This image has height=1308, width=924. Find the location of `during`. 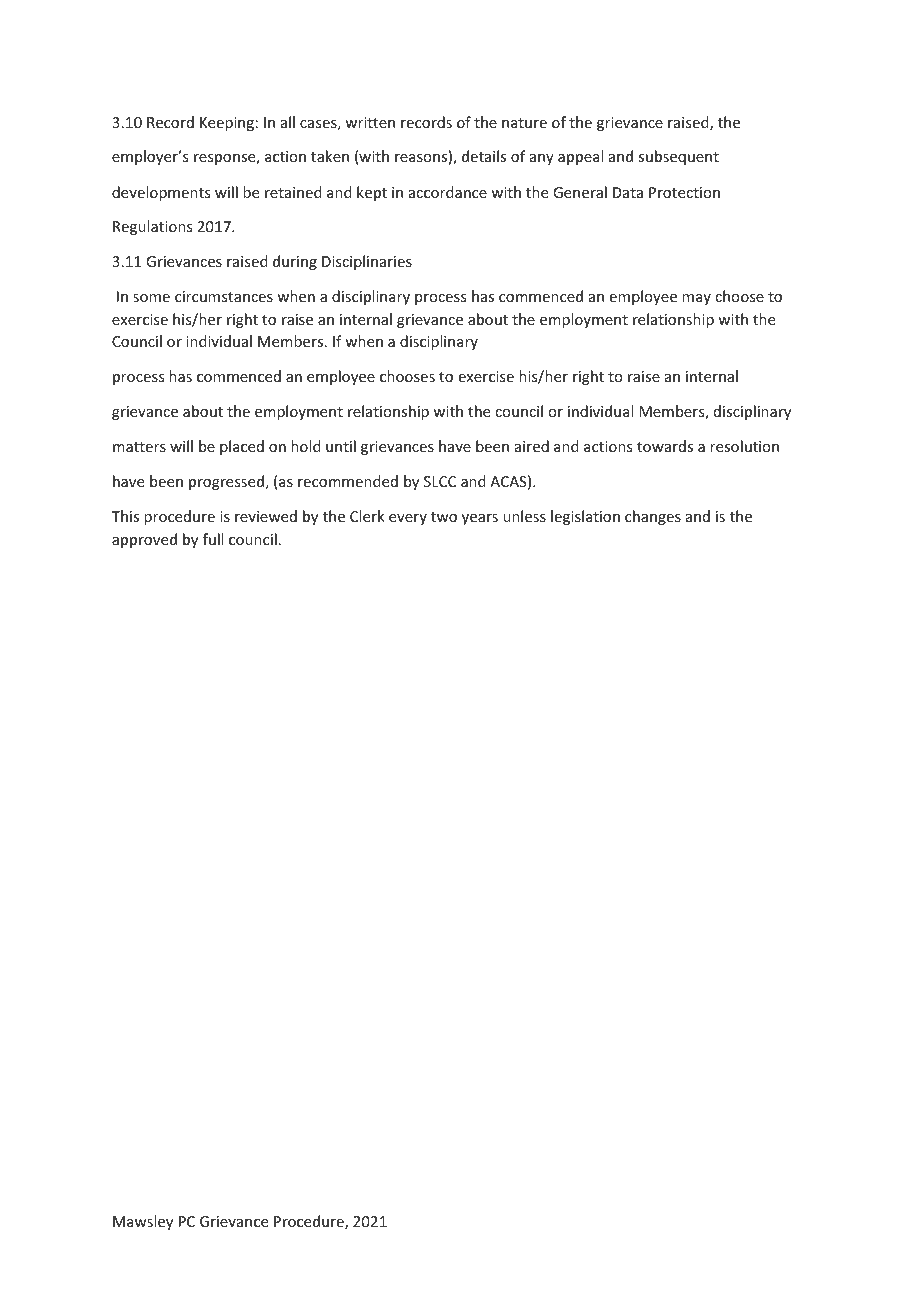

during is located at coordinates (295, 262).
